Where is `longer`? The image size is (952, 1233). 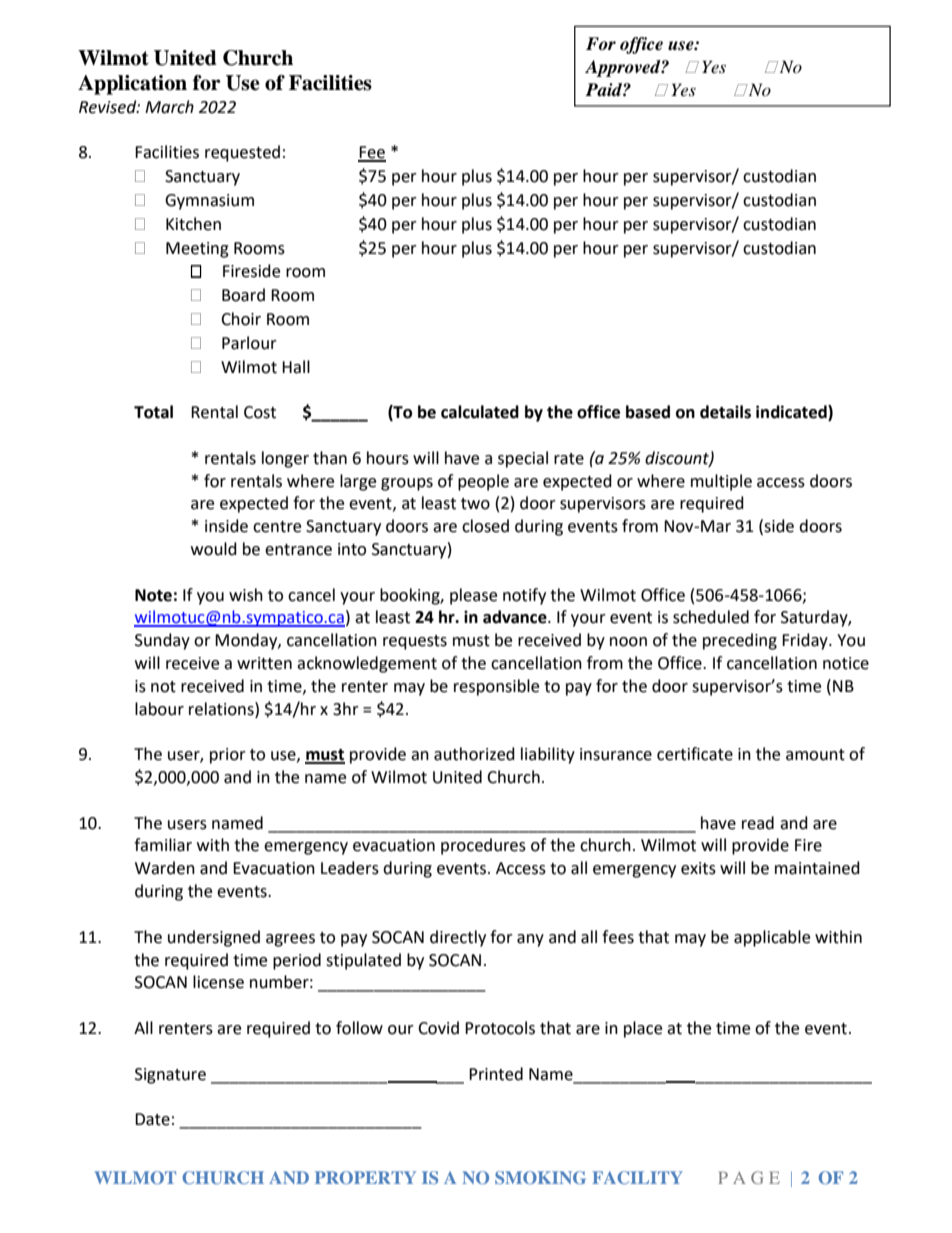 longer is located at coordinates (285, 459).
